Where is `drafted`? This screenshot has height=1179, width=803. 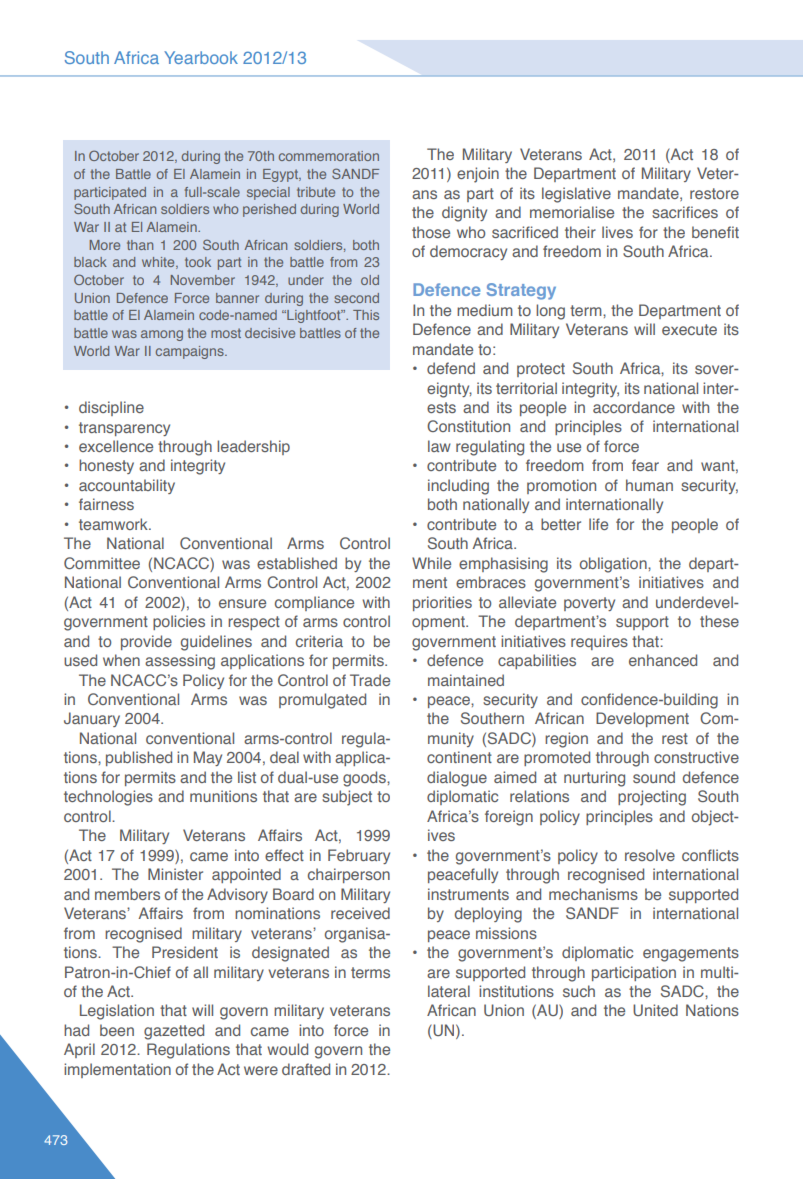
drafted is located at coordinates (306, 1069).
